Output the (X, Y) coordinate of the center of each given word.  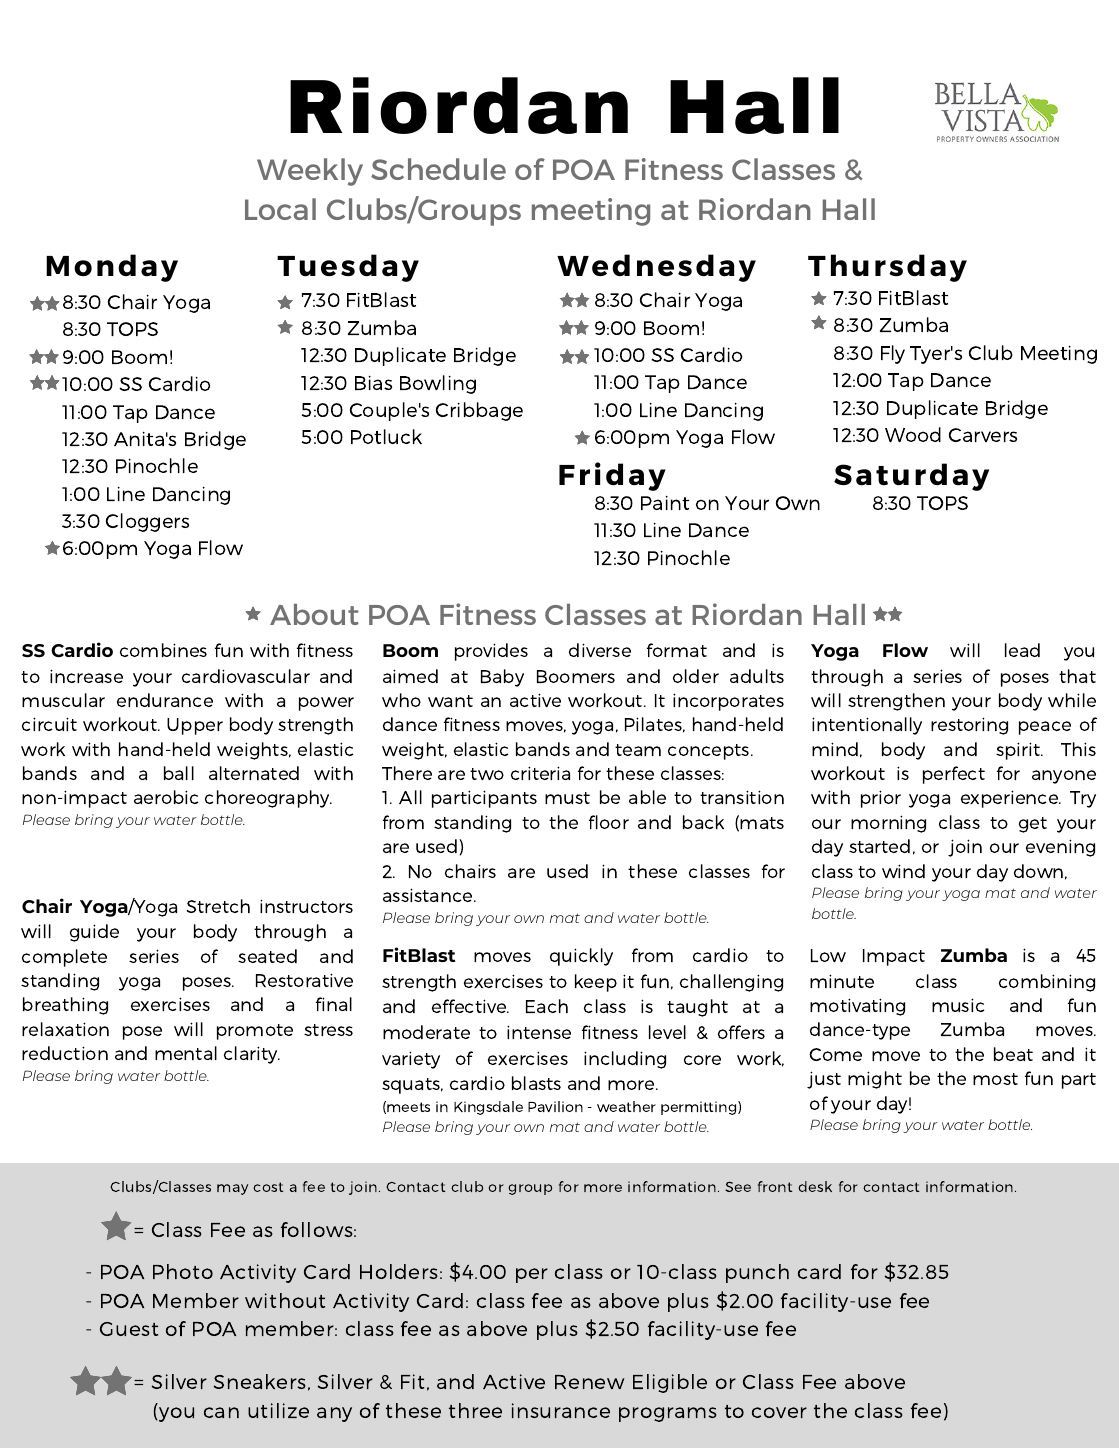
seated (267, 956)
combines (163, 650)
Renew (590, 1382)
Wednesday (656, 268)
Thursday (887, 268)
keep (596, 983)
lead (1022, 650)
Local (280, 209)
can (221, 1412)
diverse (600, 650)
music (958, 1005)
